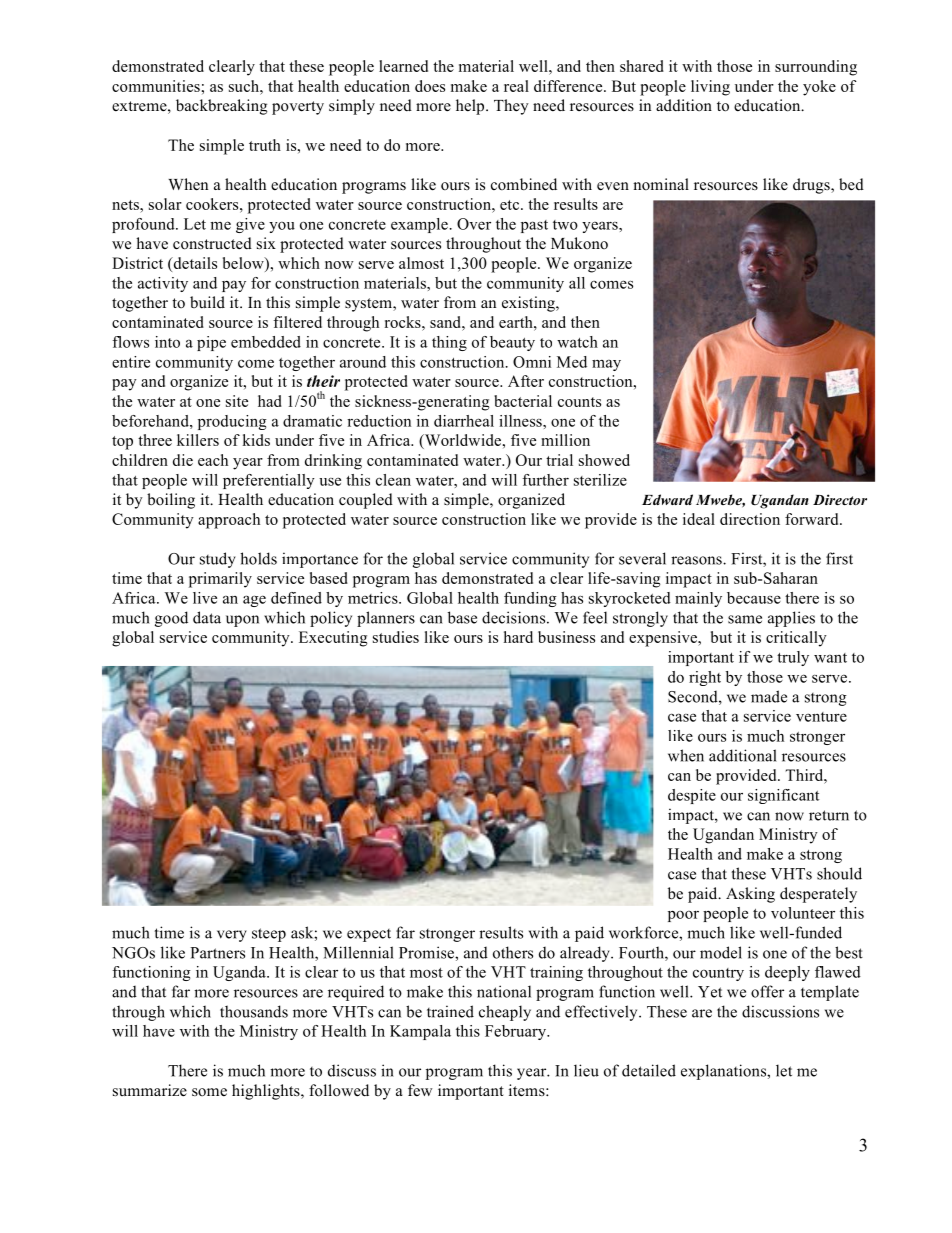 This image has height=1233, width=952. What do you see at coordinates (232, 422) in the image?
I see `producing` at bounding box center [232, 422].
